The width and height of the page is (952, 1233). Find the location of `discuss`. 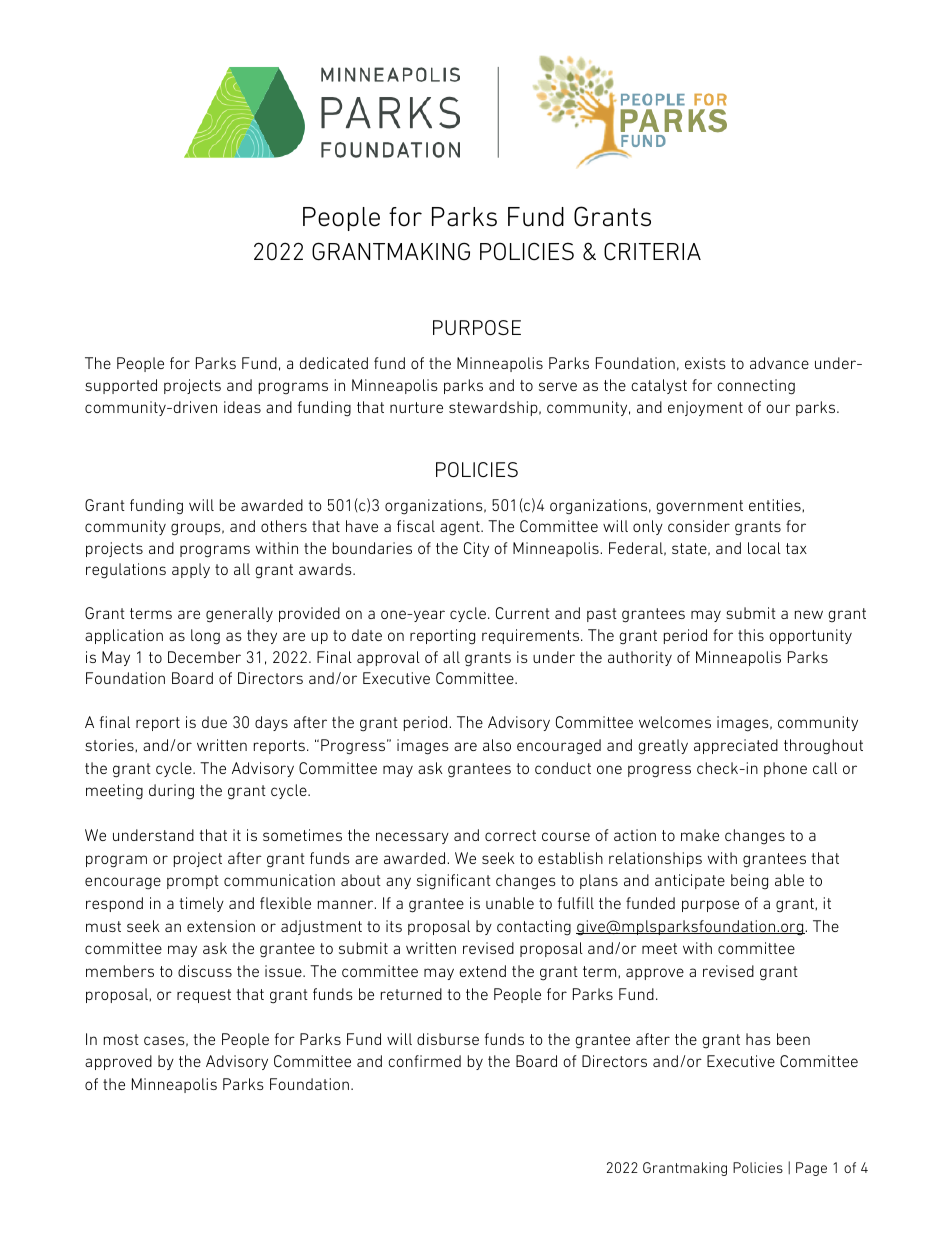

discuss is located at coordinates (205, 971).
